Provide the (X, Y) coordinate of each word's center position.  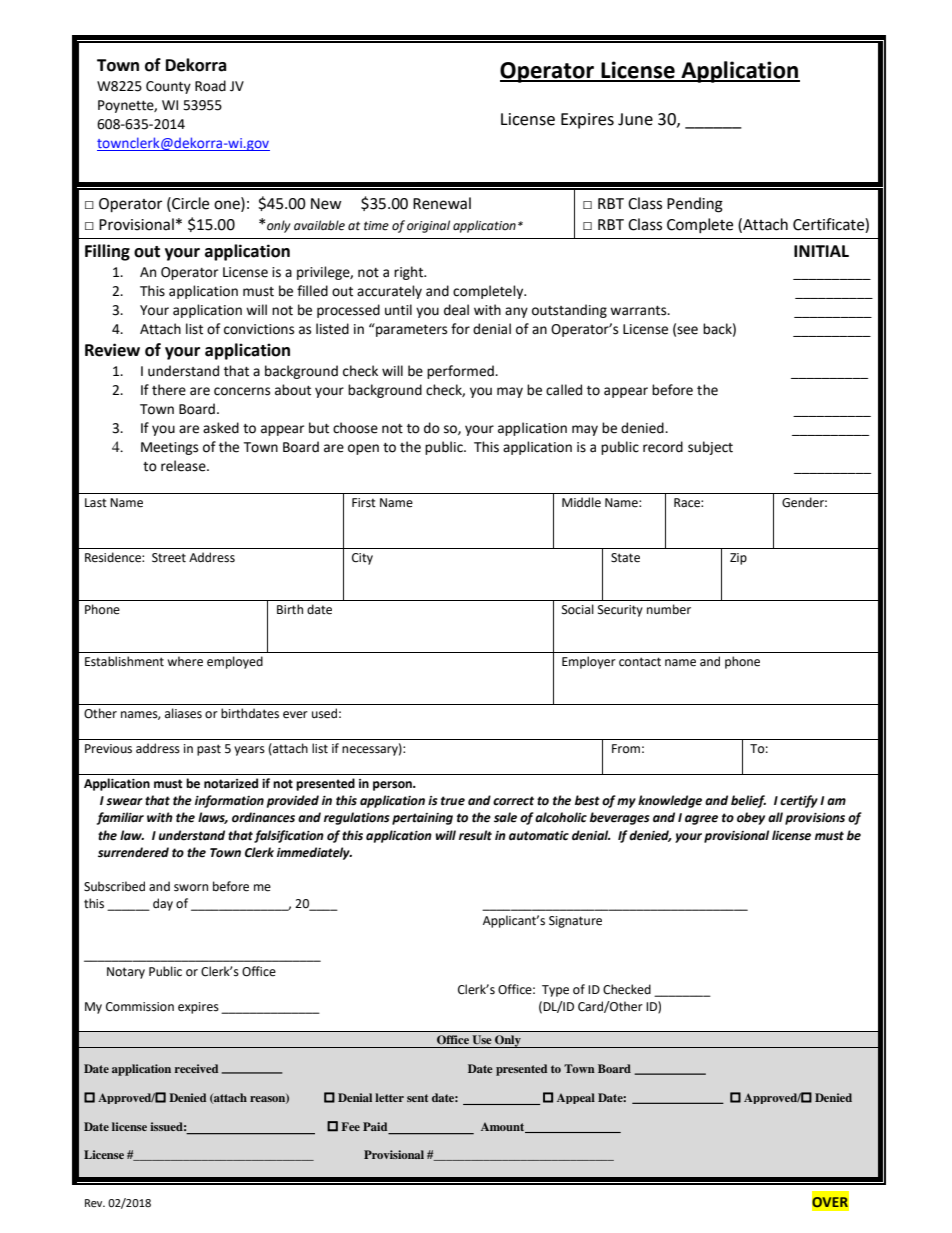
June (635, 119)
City (362, 559)
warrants (639, 311)
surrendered (133, 852)
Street (169, 558)
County (168, 87)
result (475, 835)
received (196, 1068)
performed (461, 372)
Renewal (442, 203)
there (169, 390)
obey (751, 818)
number (669, 609)
